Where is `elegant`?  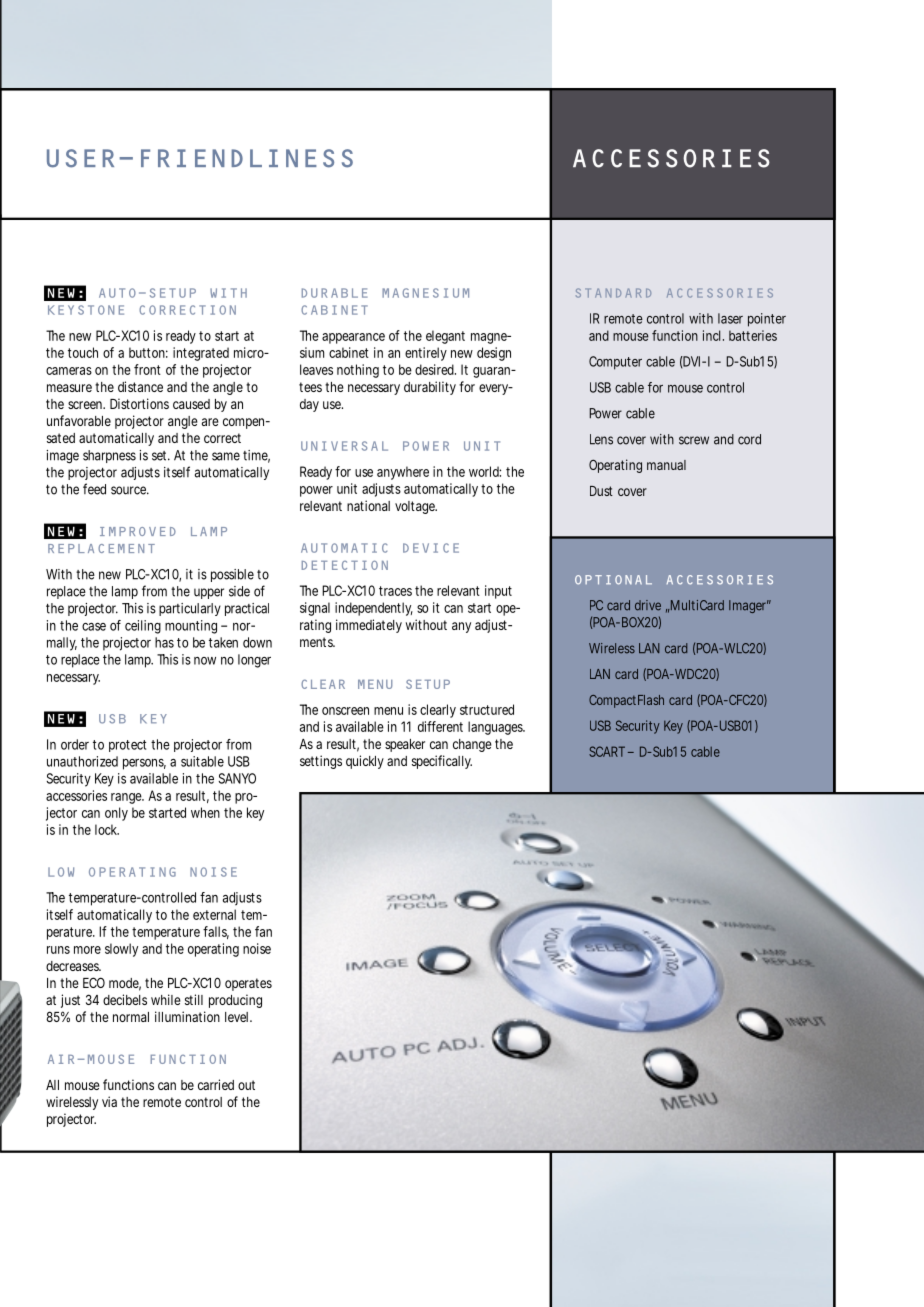 elegant is located at coordinates (445, 337).
